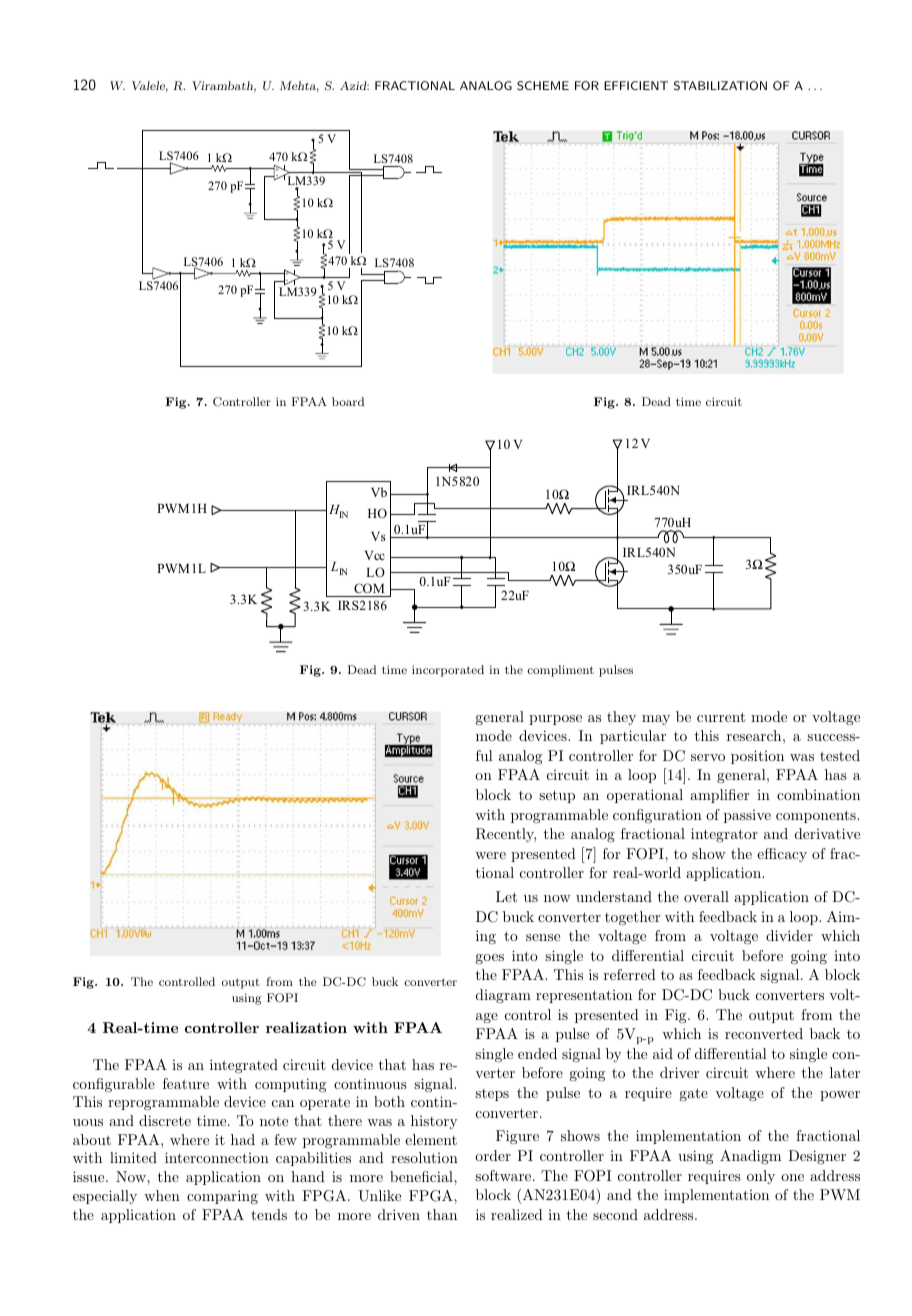 Image resolution: width=912 pixels, height=1316 pixels. I want to click on STABILIZATION, so click(720, 86).
